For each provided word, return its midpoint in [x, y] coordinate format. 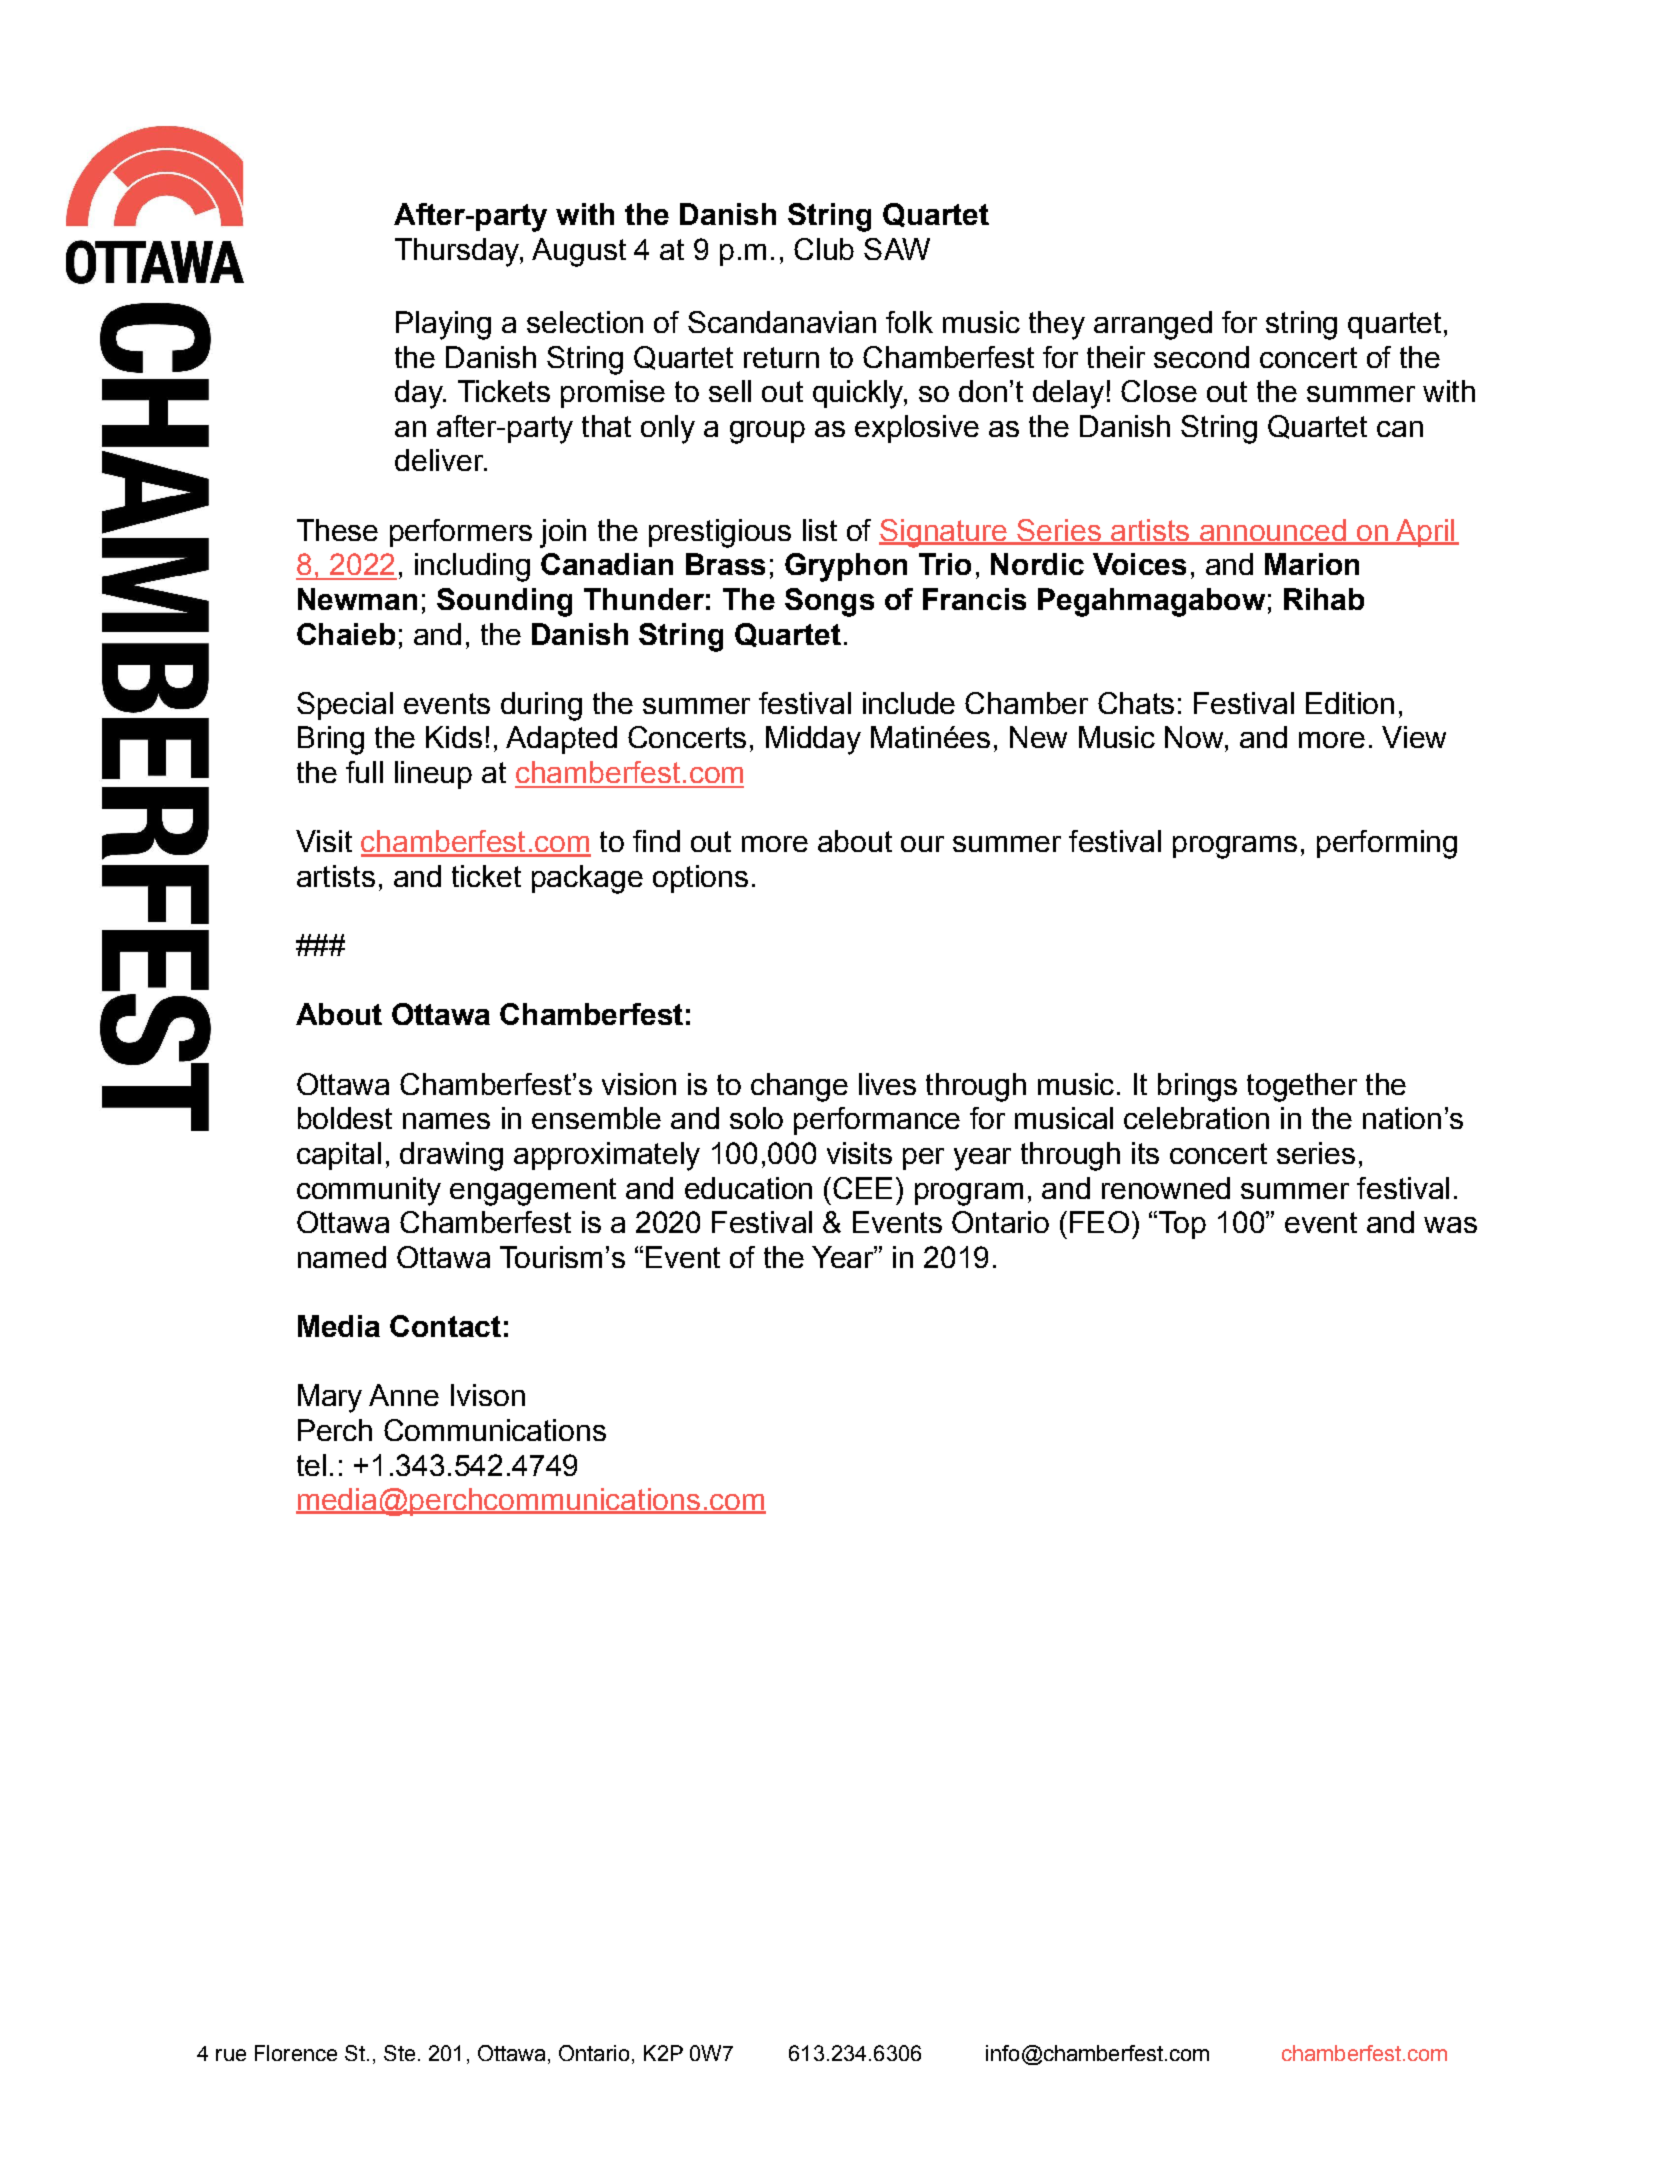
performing [1387, 844]
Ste [399, 2053]
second [1201, 357]
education [748, 1188]
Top [1182, 1225]
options [700, 879]
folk [909, 322]
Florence [296, 2053]
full [364, 772]
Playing [443, 325]
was [1450, 1225]
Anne [404, 1395]
